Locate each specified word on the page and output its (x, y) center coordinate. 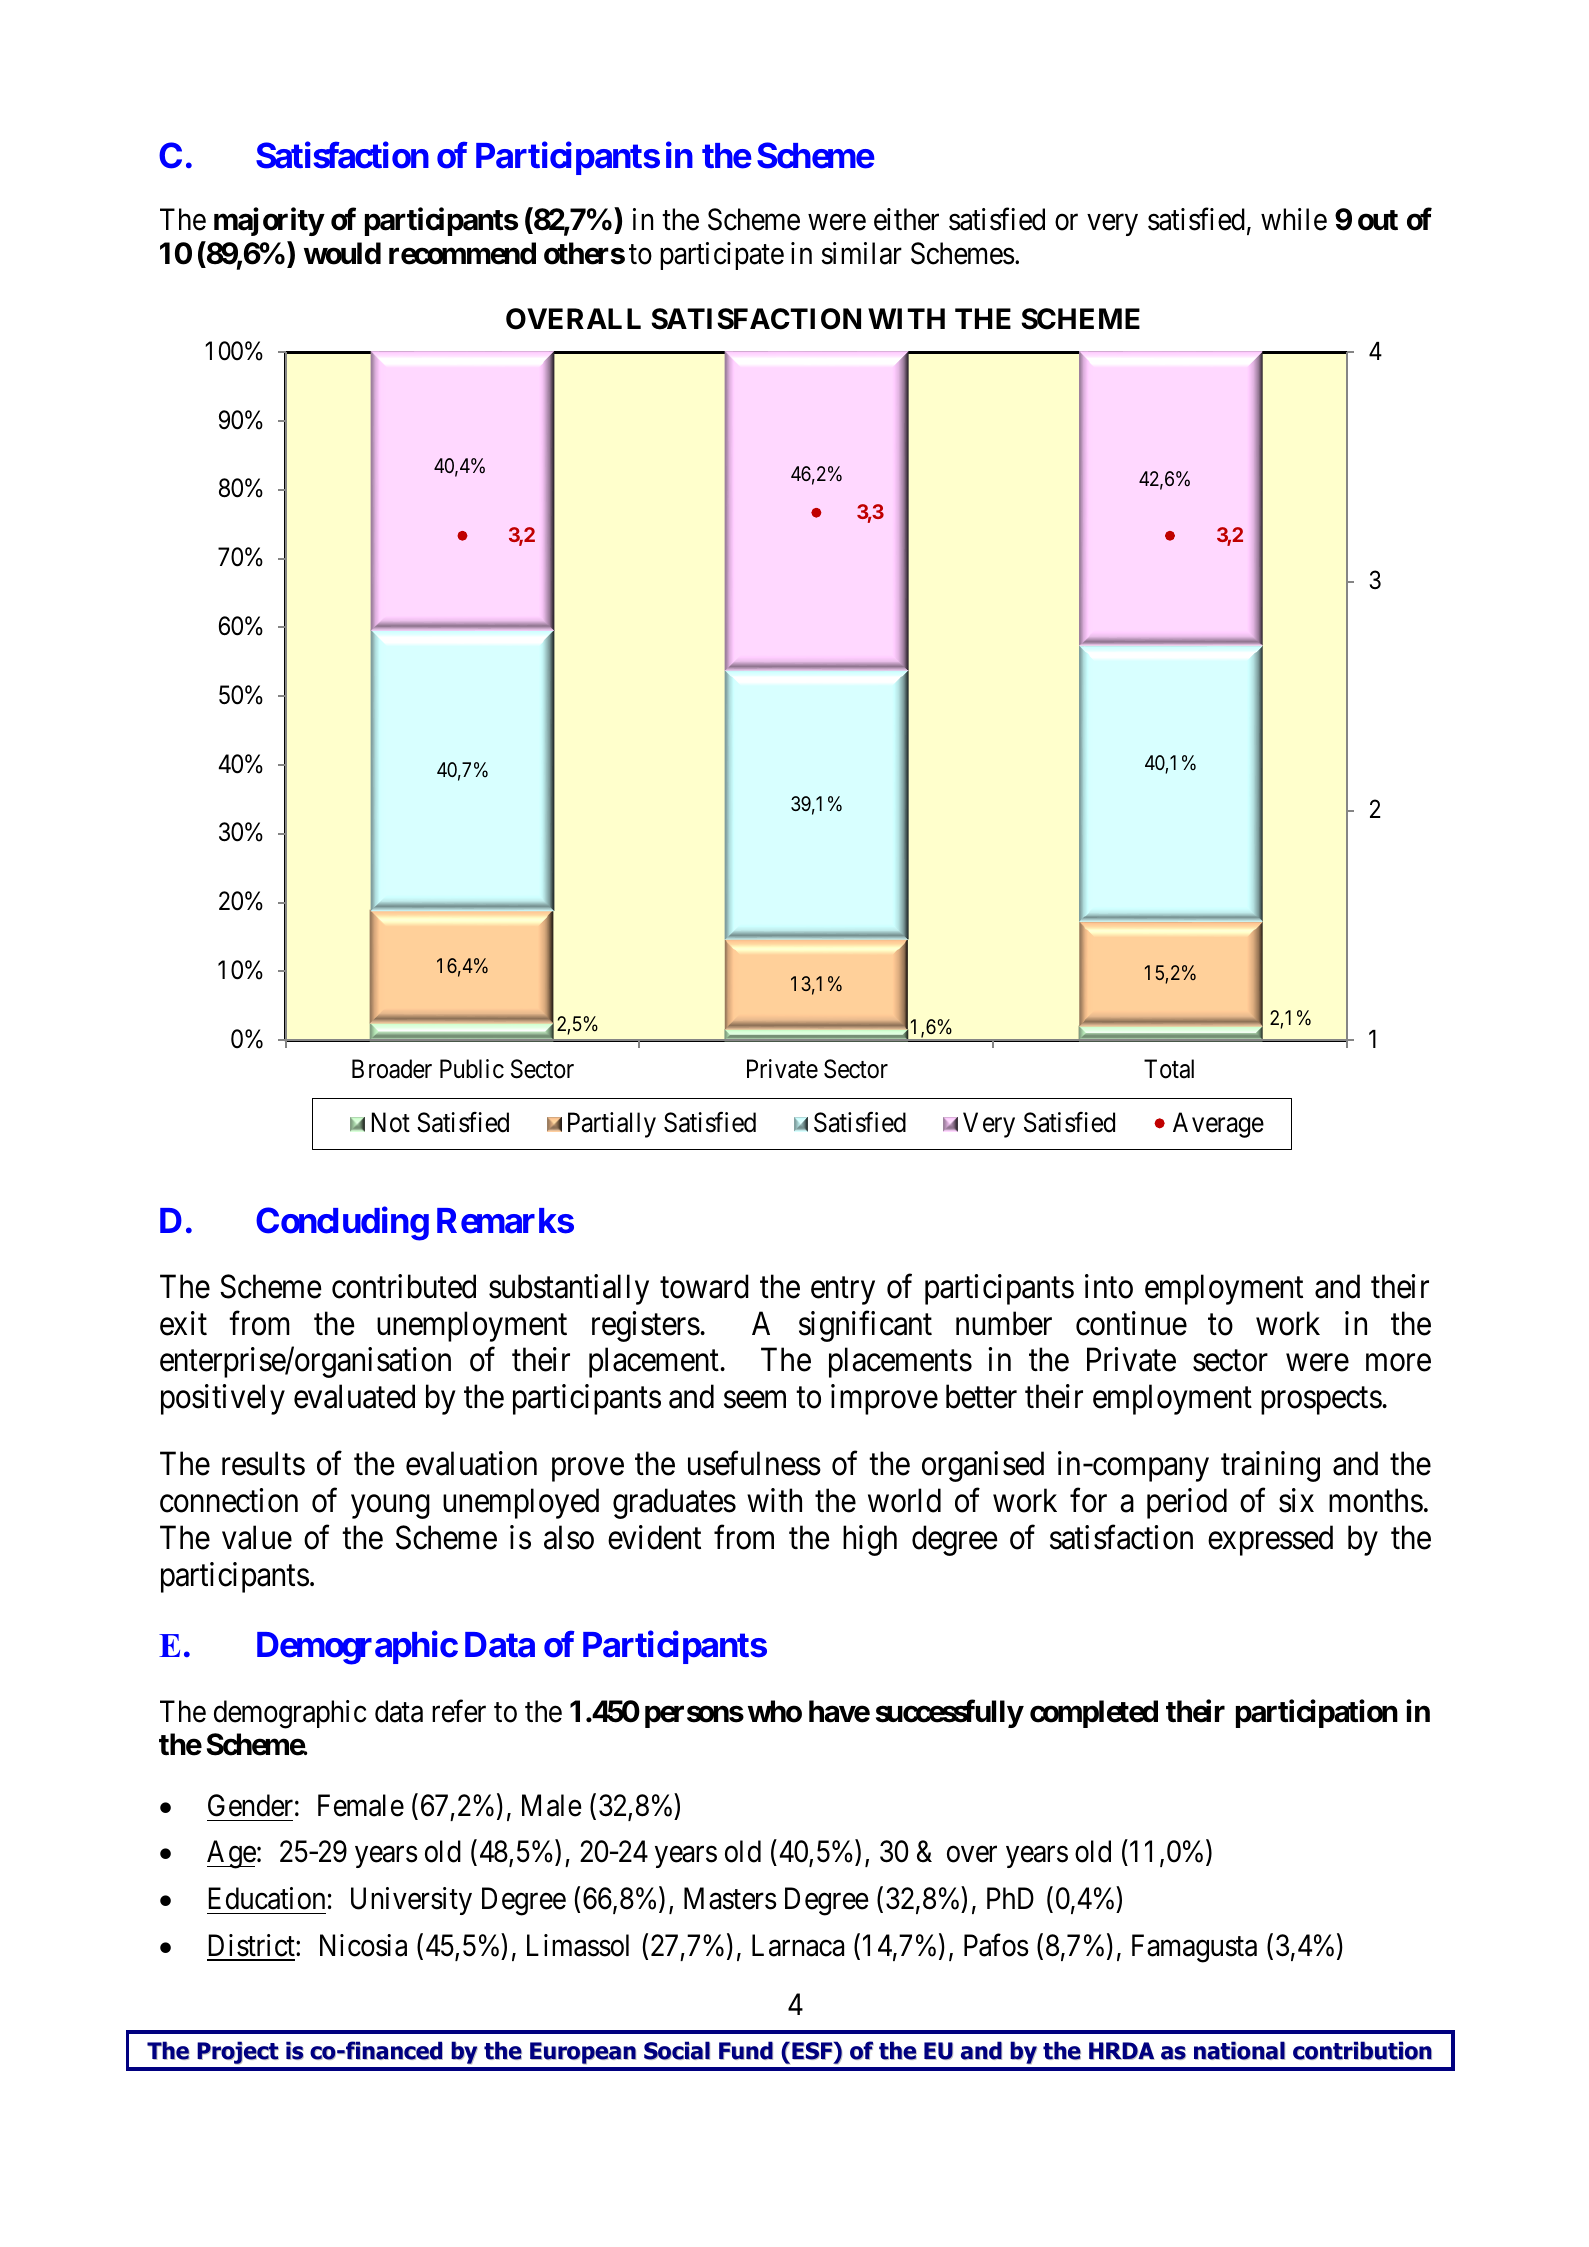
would (342, 253)
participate (722, 256)
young (390, 1507)
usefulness (754, 1464)
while (1294, 219)
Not (391, 1122)
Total (1169, 1069)
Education (266, 1898)
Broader (392, 1069)
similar (861, 253)
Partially (612, 1125)
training (1270, 1467)
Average (1218, 1125)
